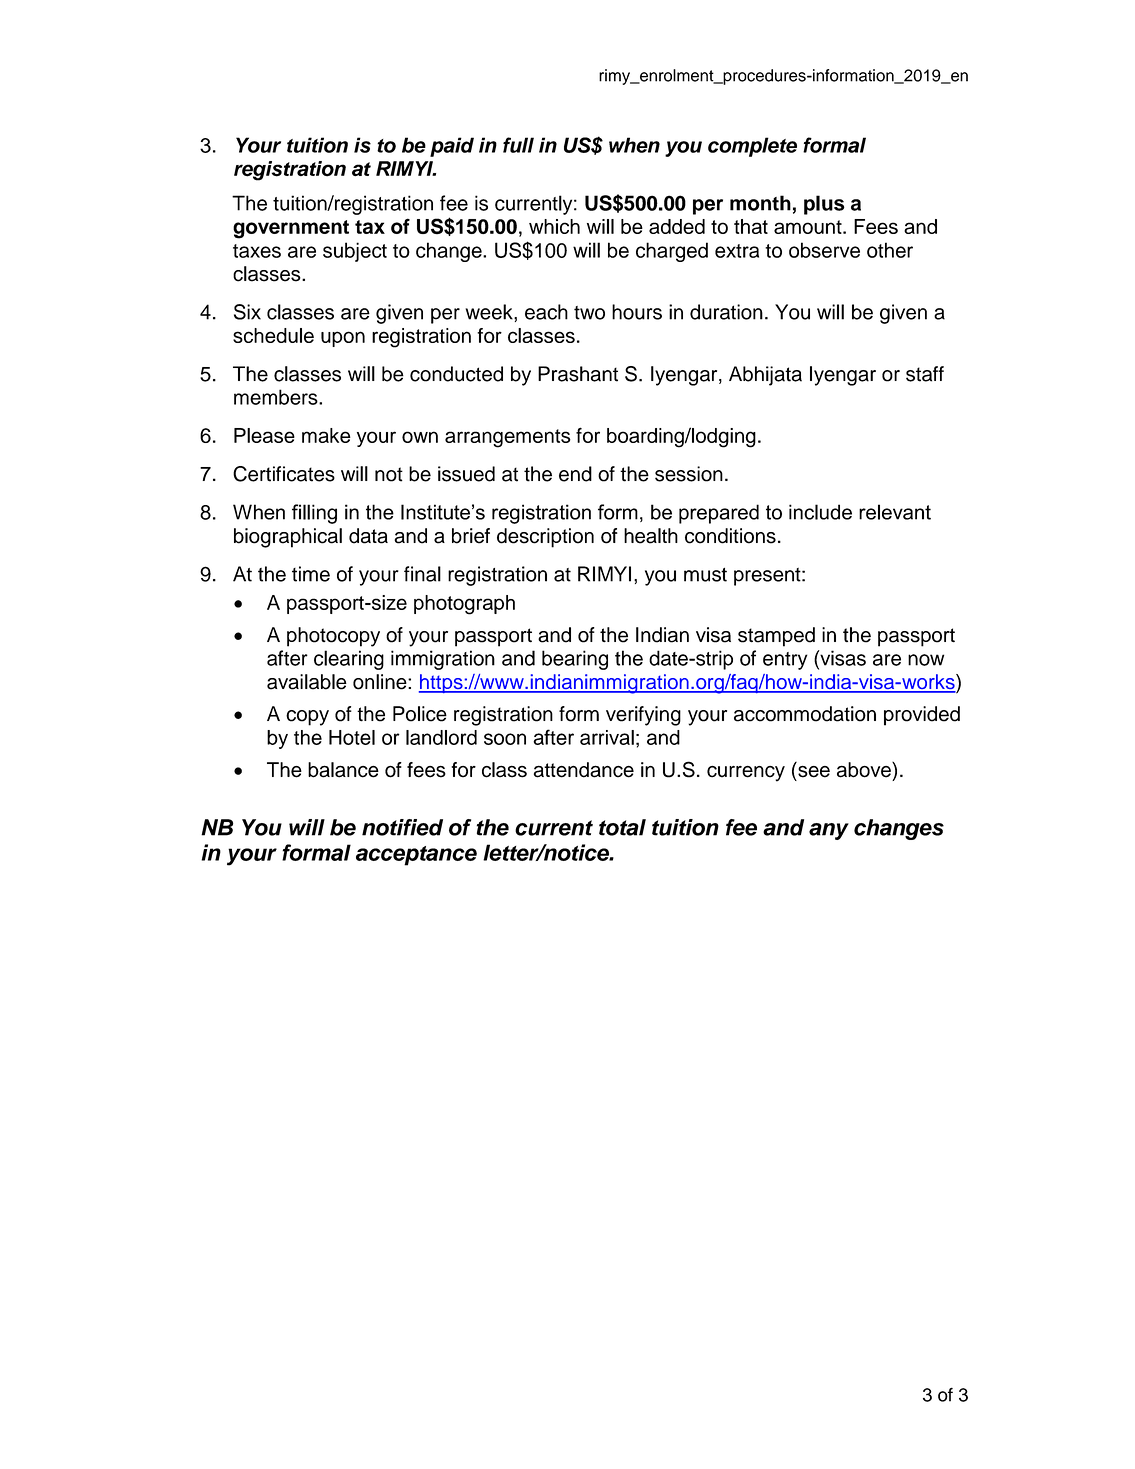  Describe the element at coordinates (824, 205) in the screenshot. I see `plus` at that location.
